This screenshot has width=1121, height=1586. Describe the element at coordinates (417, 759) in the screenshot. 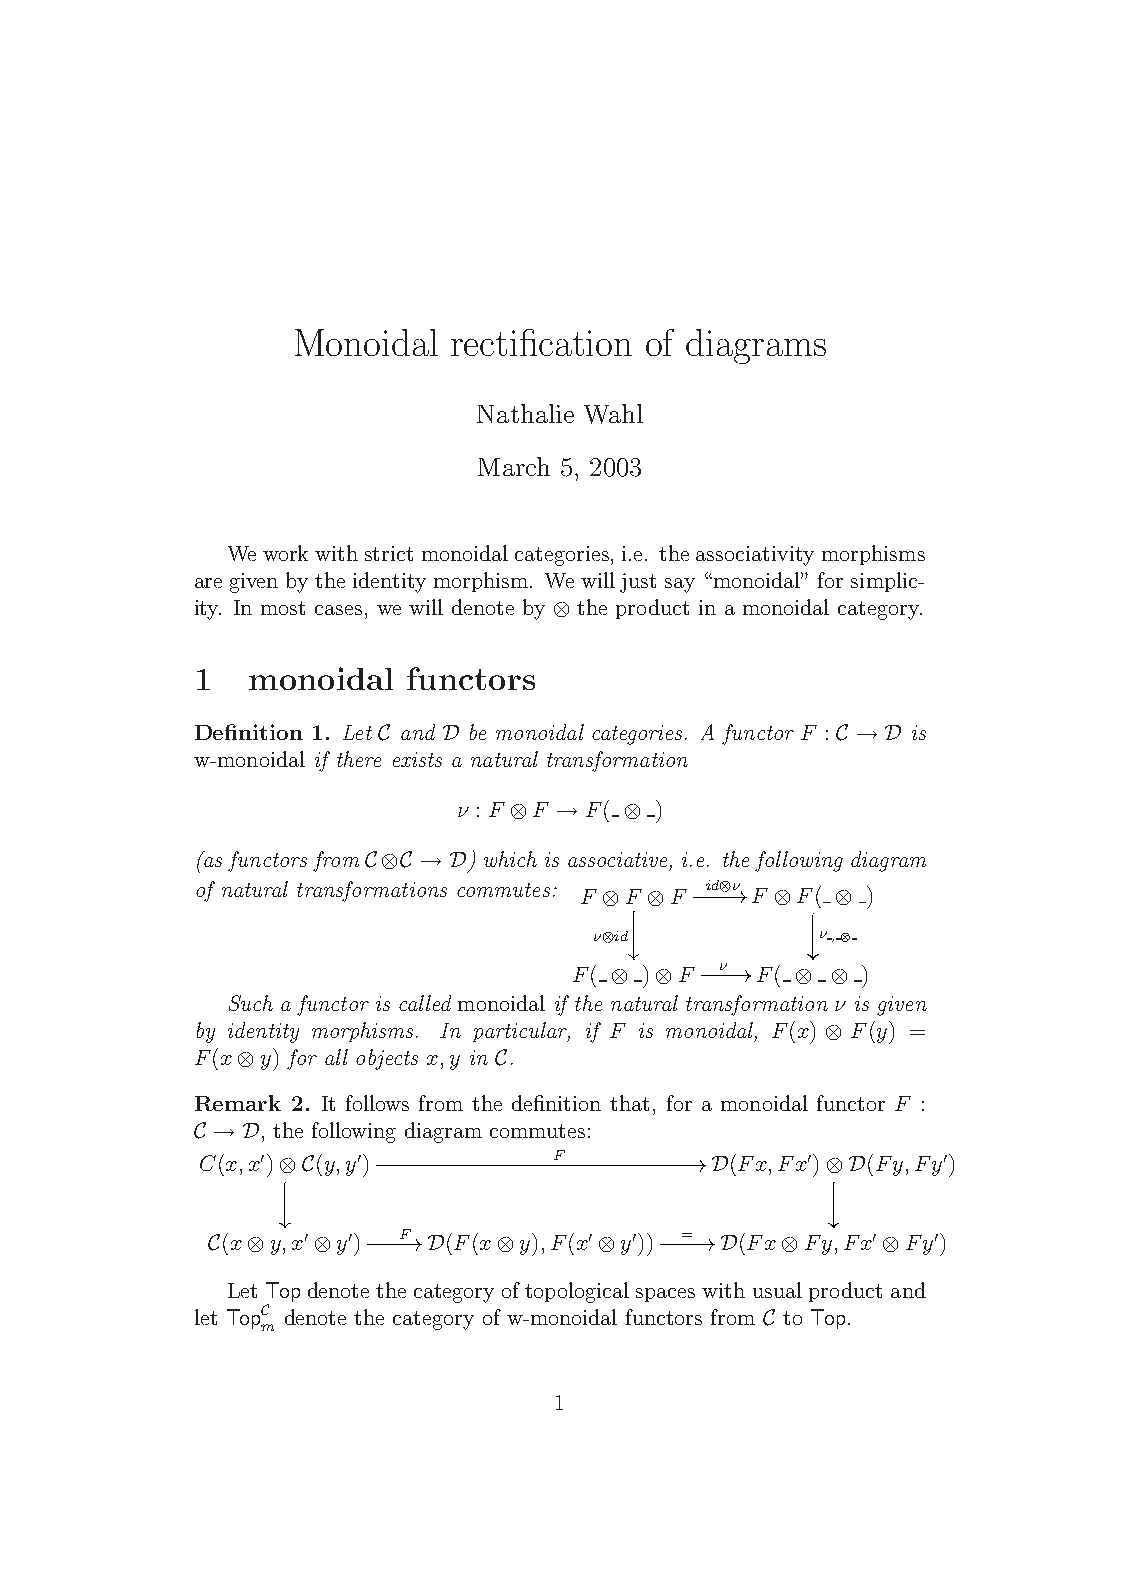

I see `exists` at that location.
